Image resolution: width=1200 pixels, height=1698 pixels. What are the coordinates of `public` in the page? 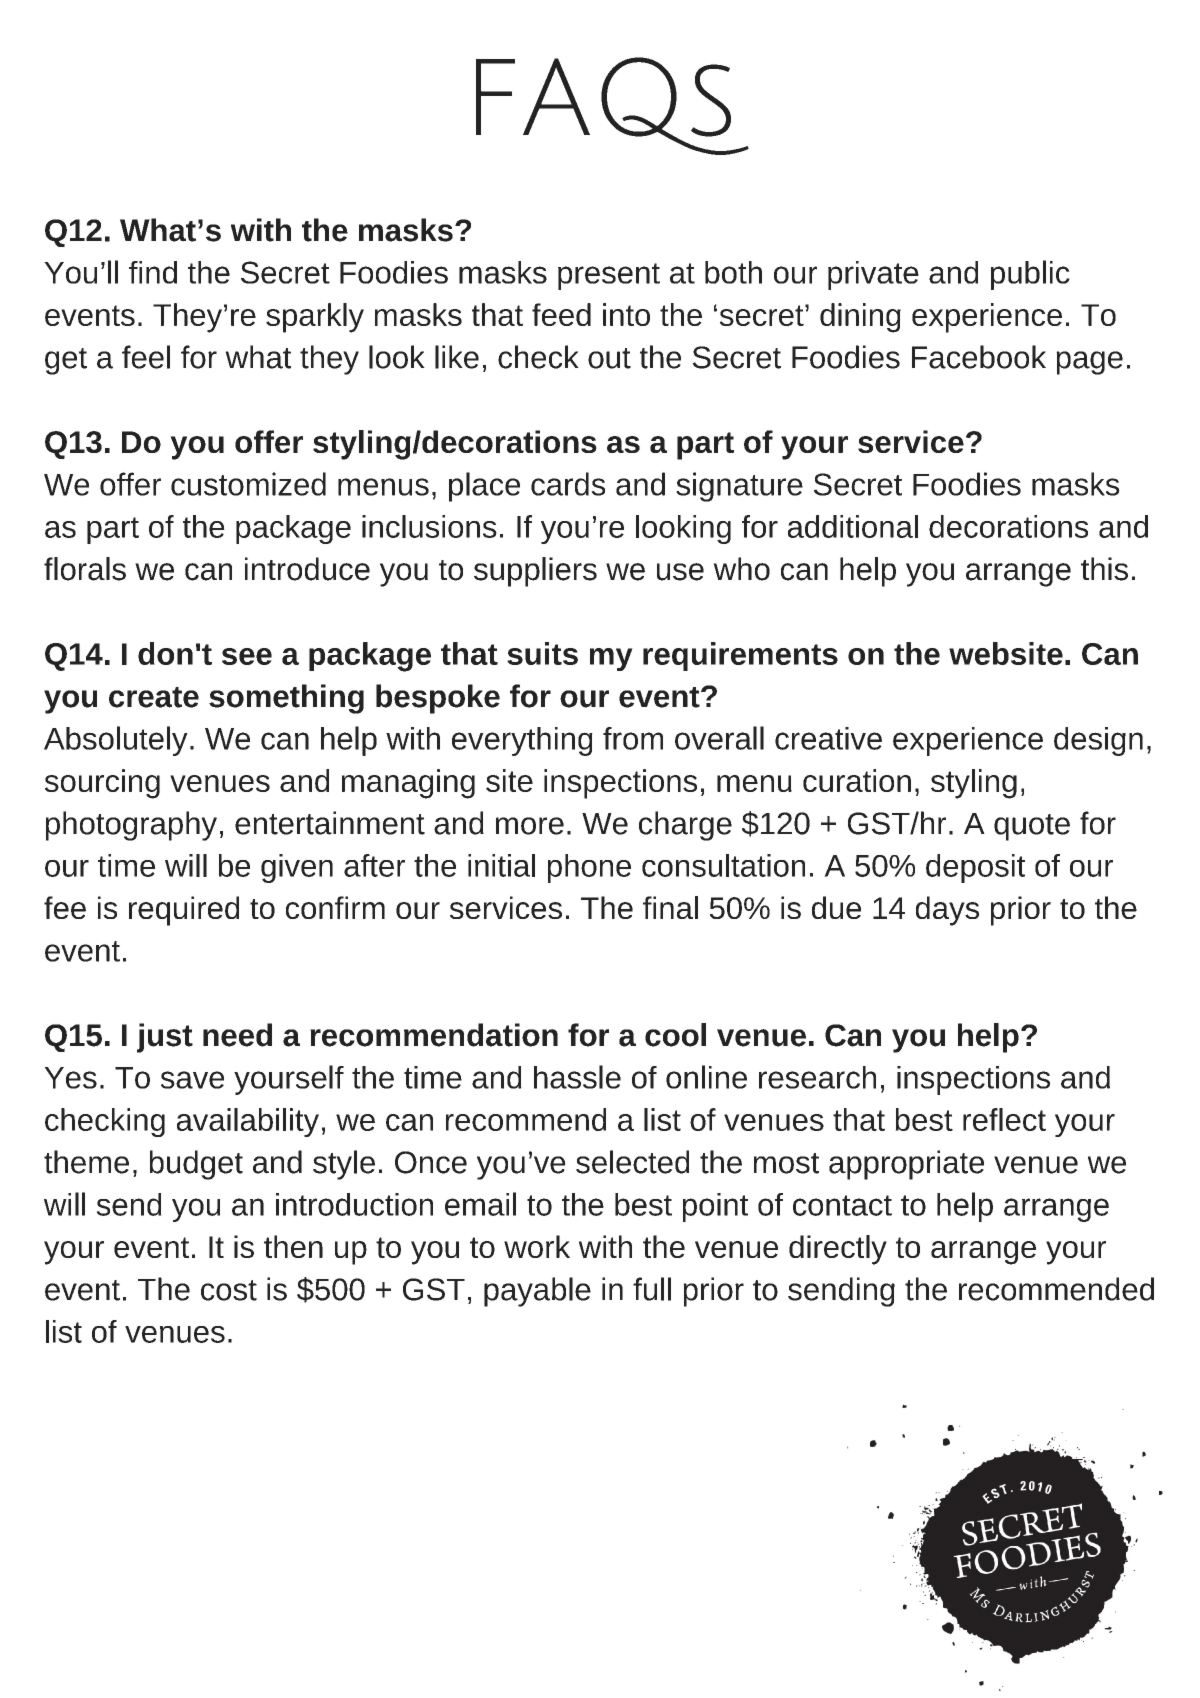 It's located at (1030, 275).
